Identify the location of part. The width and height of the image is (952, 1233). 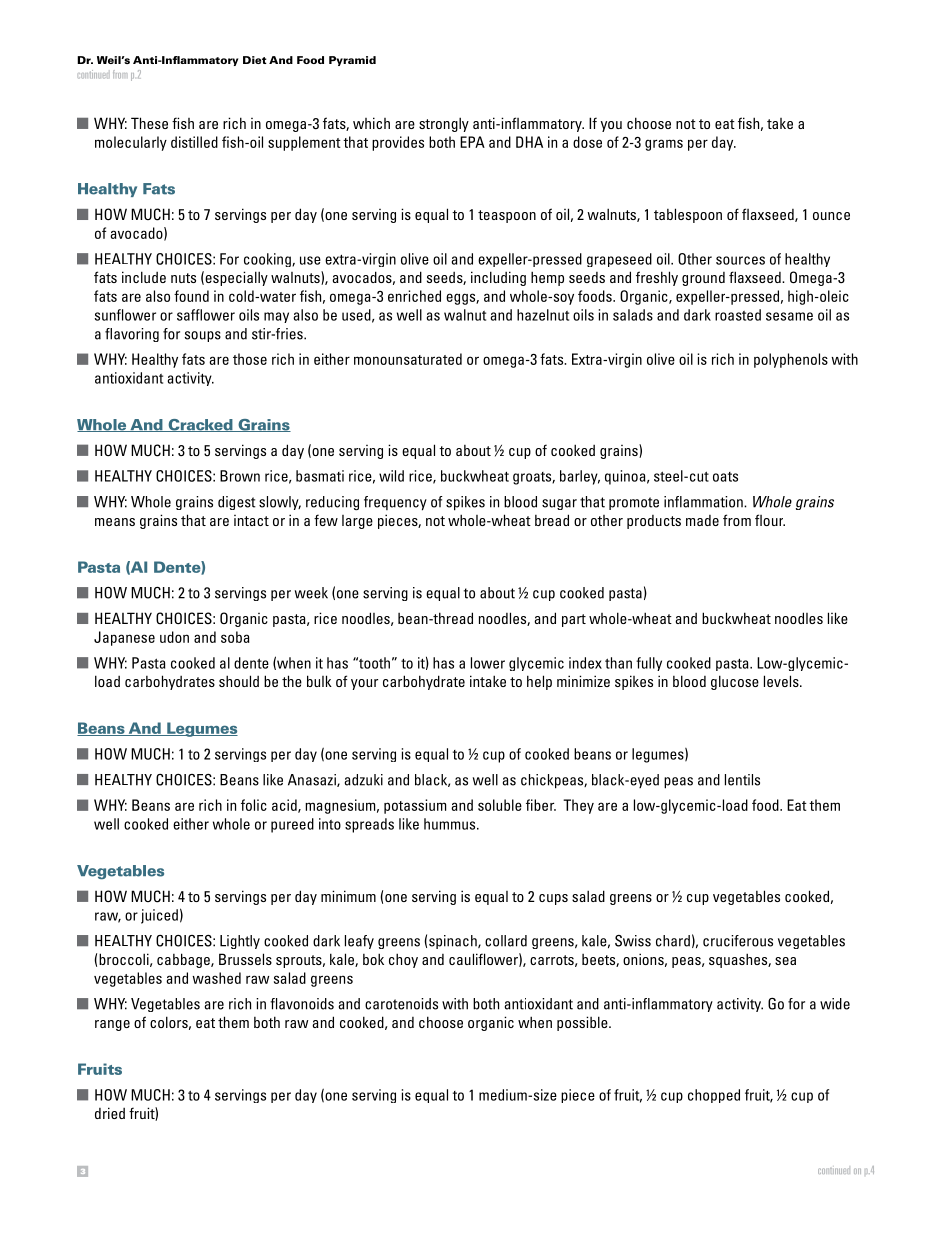
(574, 620).
